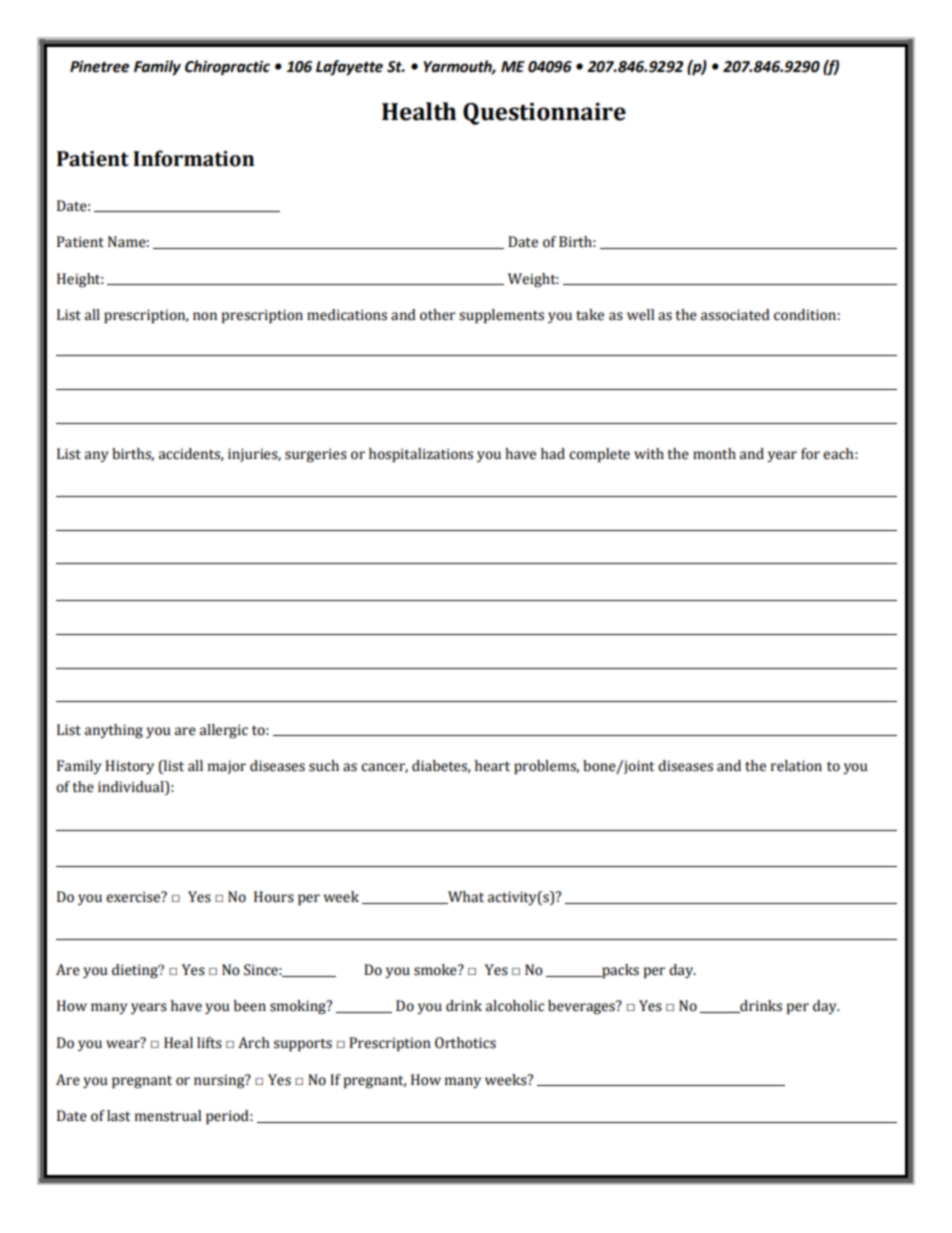  Describe the element at coordinates (421, 455) in the page. I see `hospitalizations` at that location.
